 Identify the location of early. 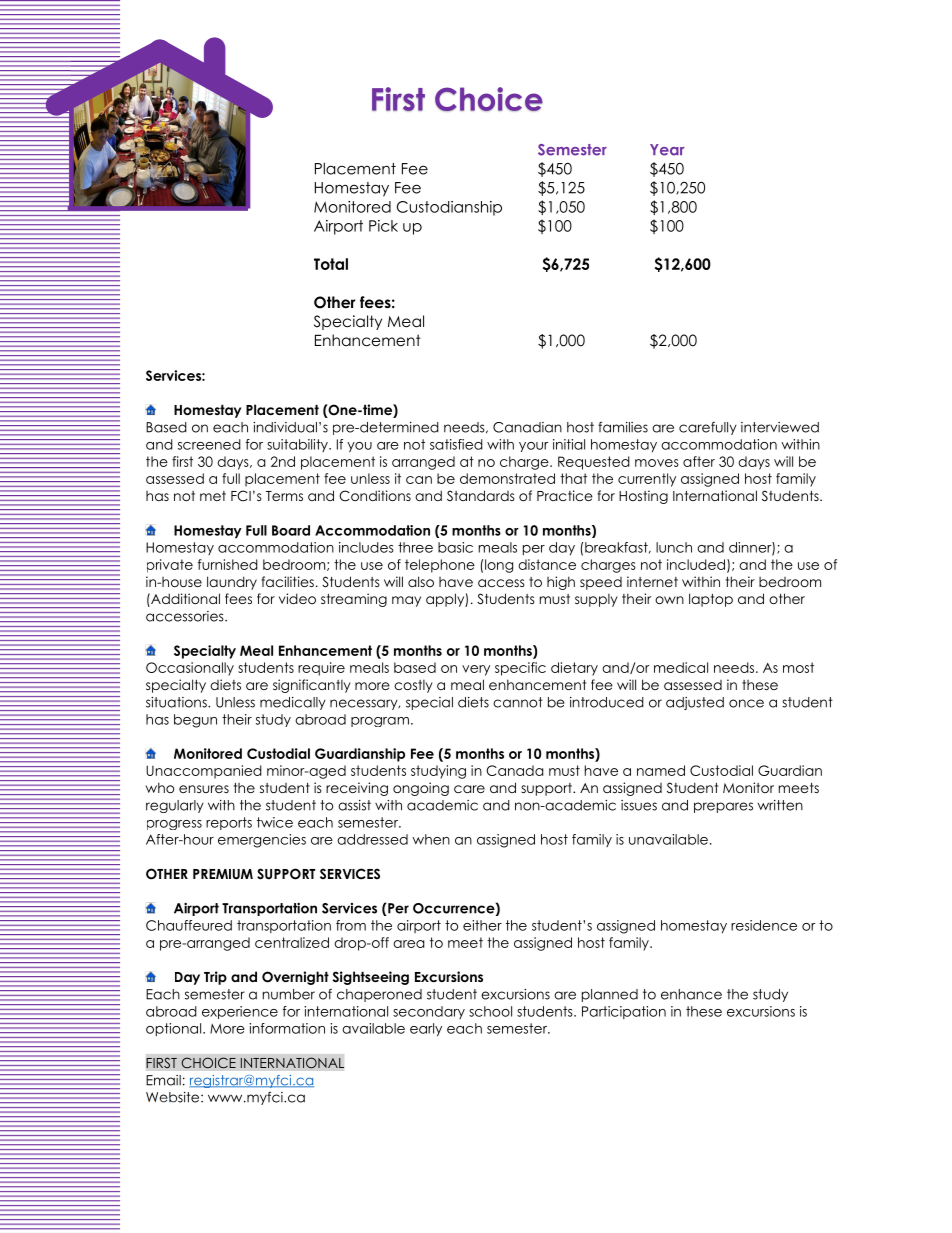
(426, 1030).
